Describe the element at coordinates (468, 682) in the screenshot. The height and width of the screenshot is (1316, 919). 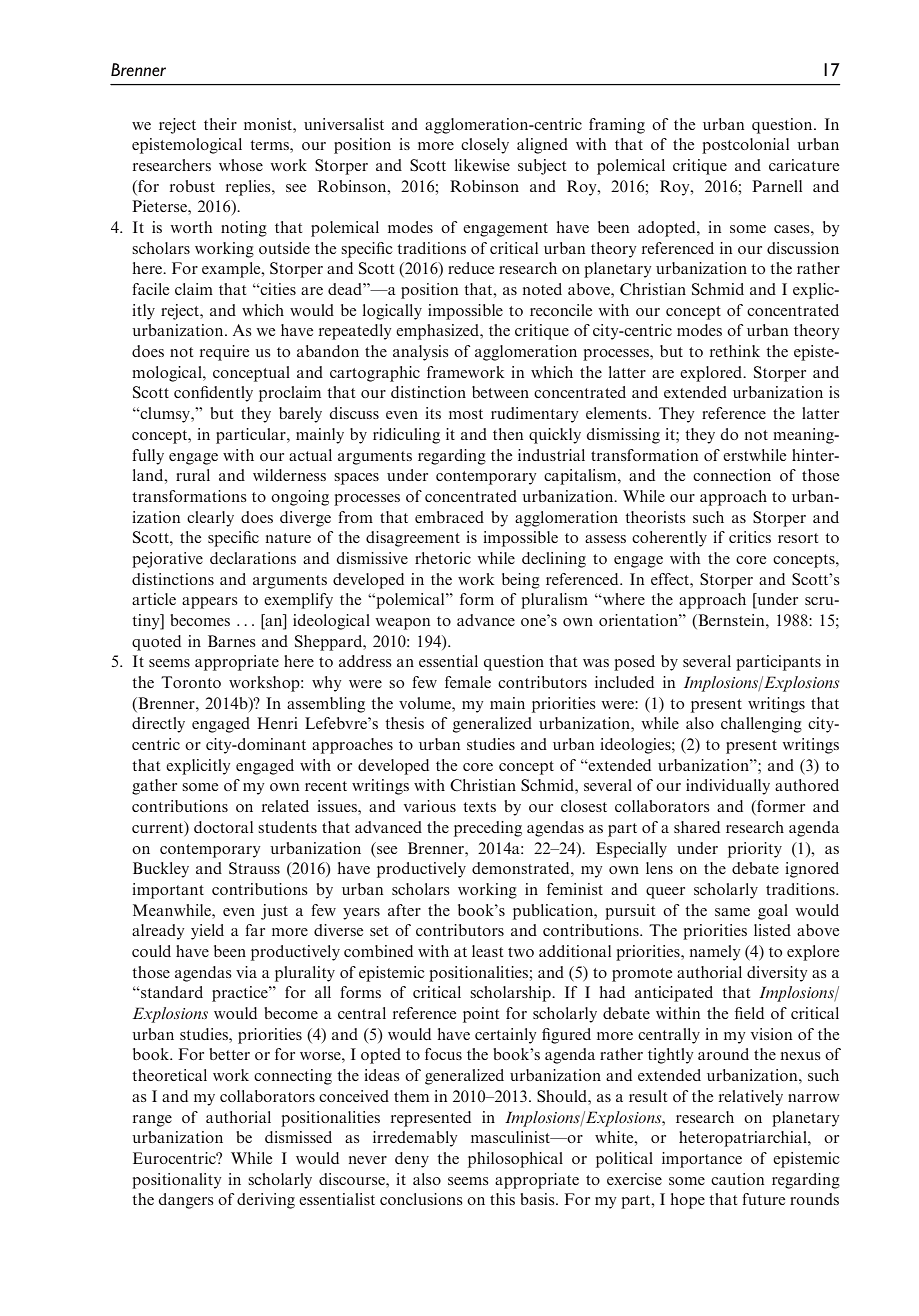
I see `female` at that location.
